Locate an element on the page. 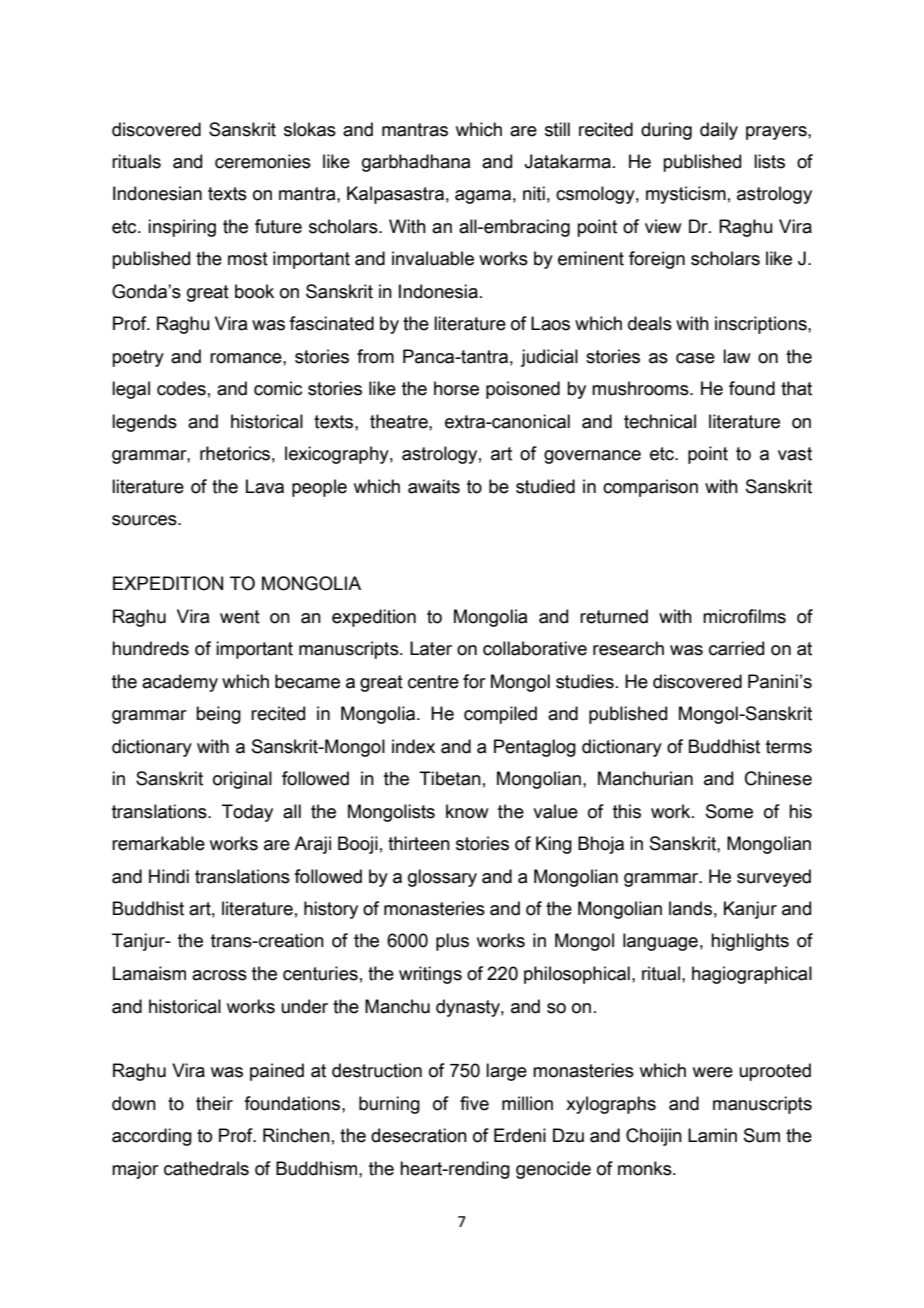 The width and height of the page is (924, 1308). their is located at coordinates (214, 1103).
